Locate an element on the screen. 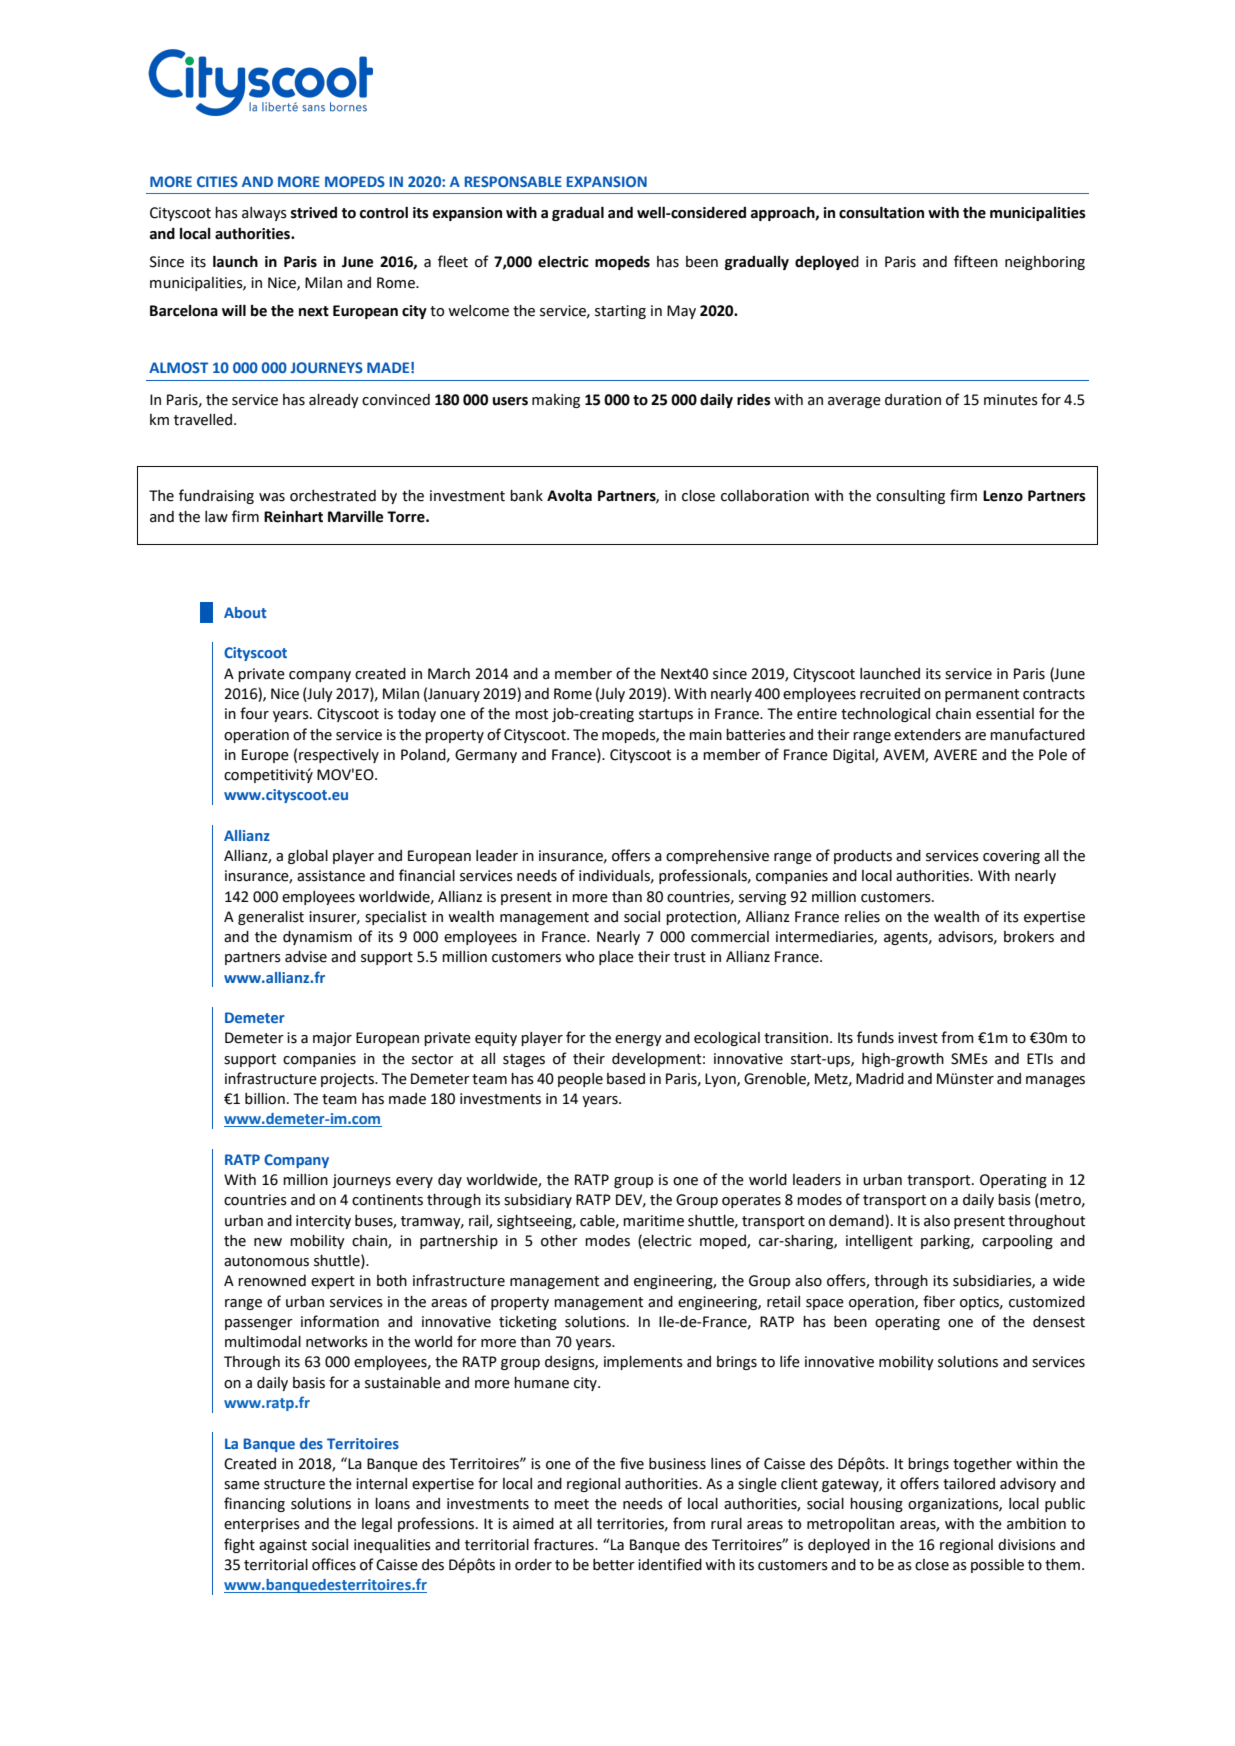 The image size is (1235, 1746). was is located at coordinates (272, 497).
